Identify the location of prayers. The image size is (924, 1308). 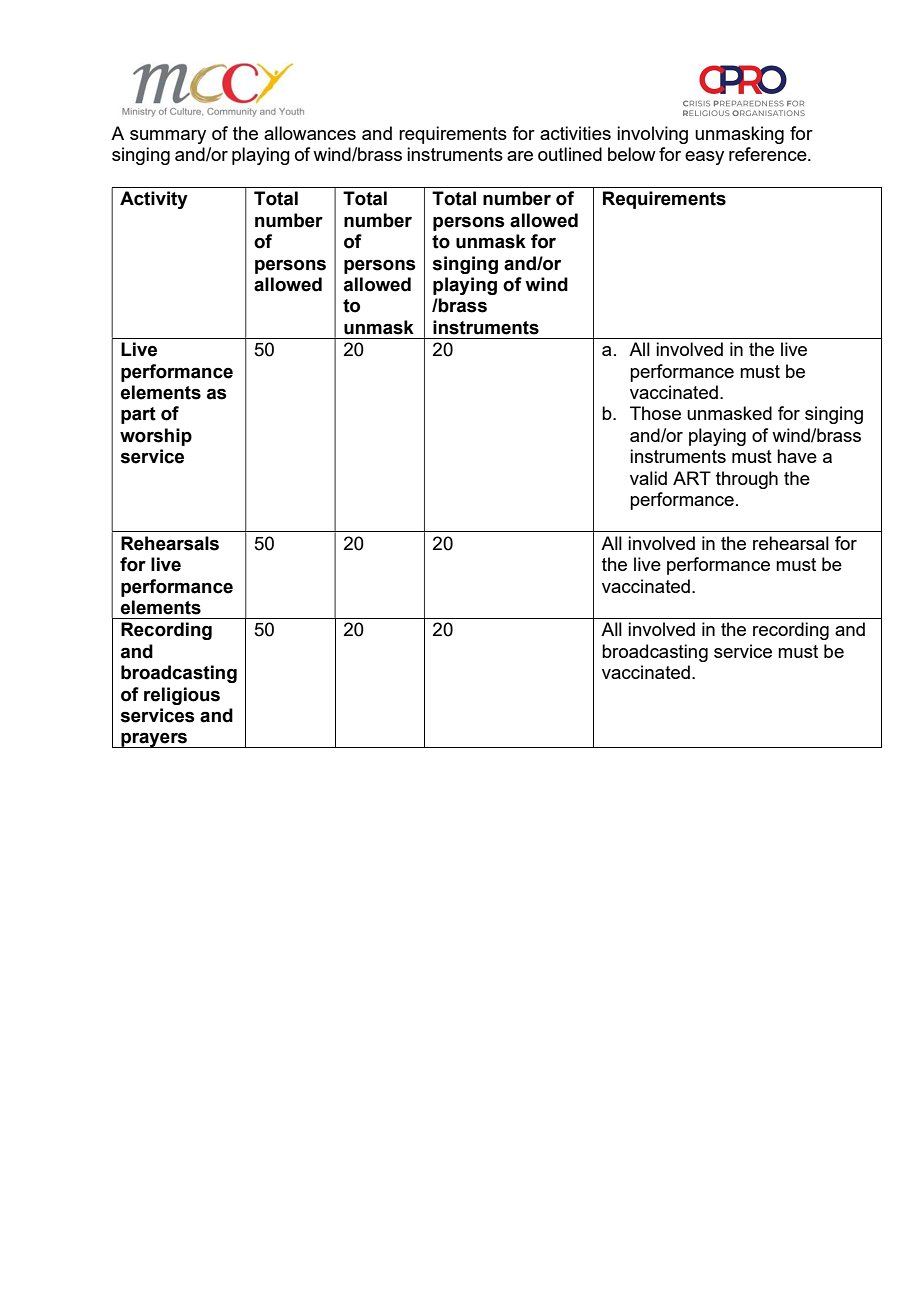
(154, 740).
